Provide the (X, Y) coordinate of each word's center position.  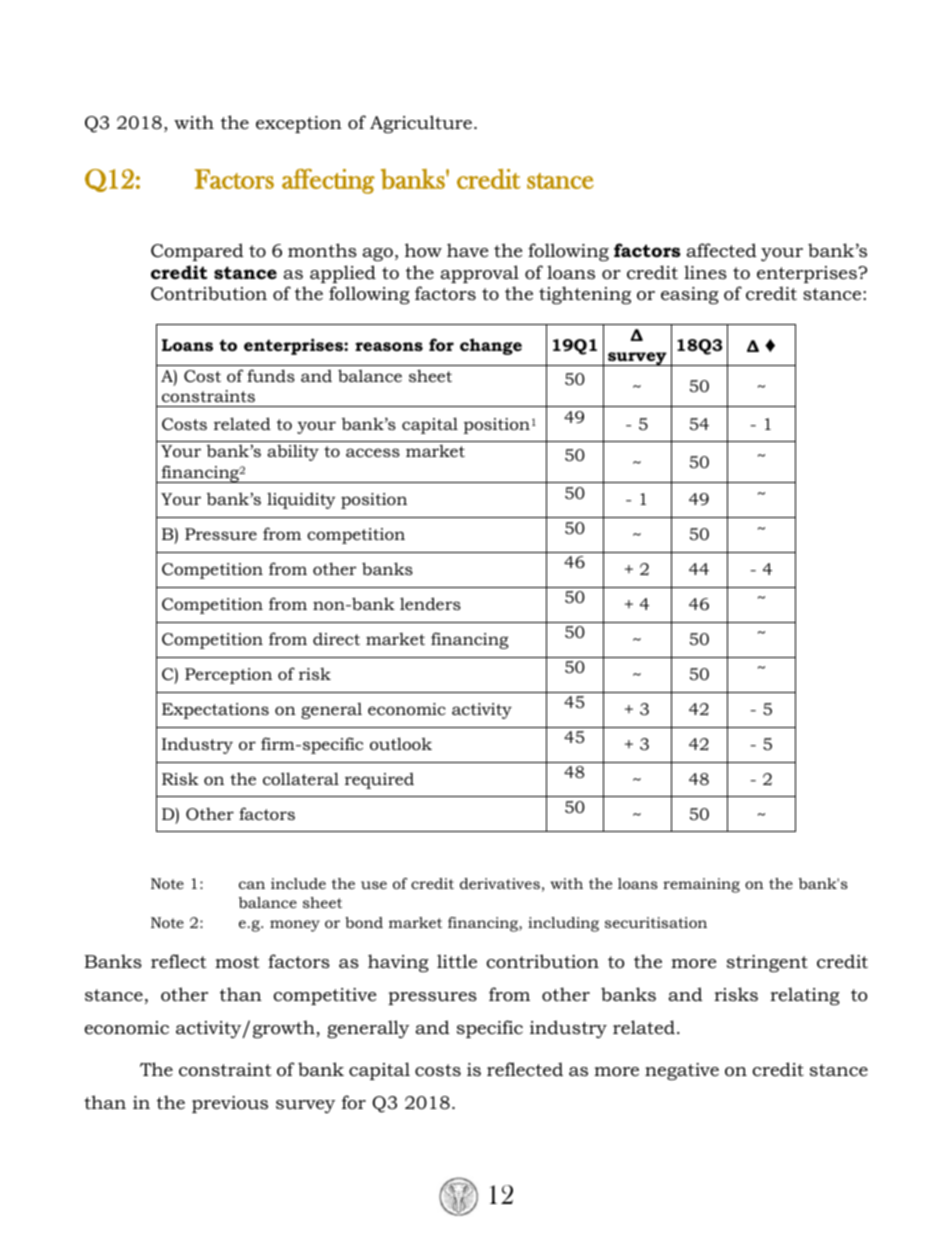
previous (230, 1104)
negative (682, 1071)
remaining (701, 885)
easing (690, 295)
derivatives (500, 883)
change (491, 346)
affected (721, 250)
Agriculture (421, 124)
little (457, 961)
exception (299, 124)
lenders (430, 603)
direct (336, 639)
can (252, 885)
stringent (767, 963)
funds (271, 375)
